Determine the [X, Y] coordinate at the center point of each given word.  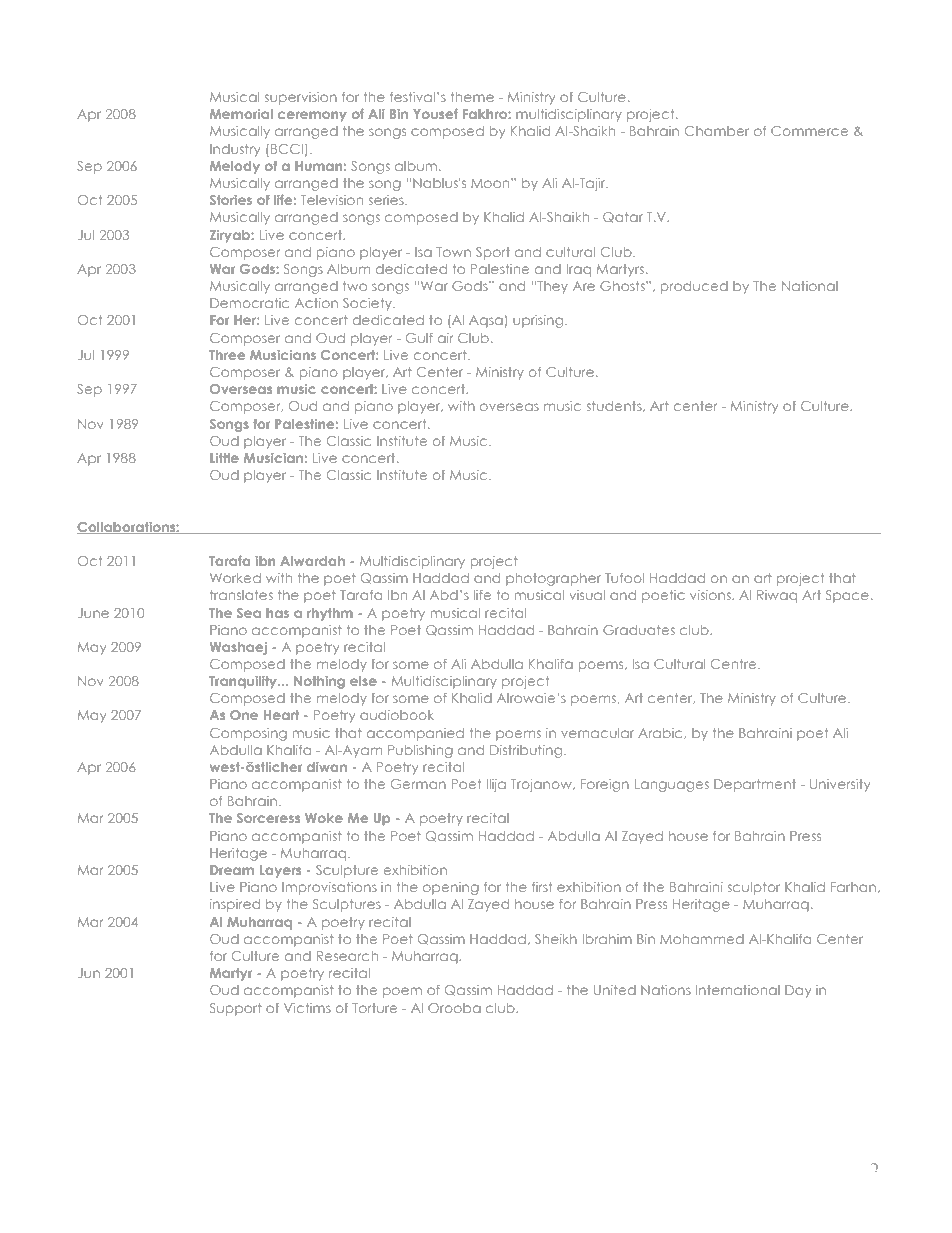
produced [694, 287]
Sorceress [268, 818]
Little [224, 458]
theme [472, 97]
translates [241, 595]
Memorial [241, 114]
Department [755, 785]
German [418, 784]
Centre [735, 664]
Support [235, 1009]
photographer [553, 579]
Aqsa [486, 321]
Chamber [717, 131]
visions [711, 595]
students [615, 406]
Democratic [249, 303]
